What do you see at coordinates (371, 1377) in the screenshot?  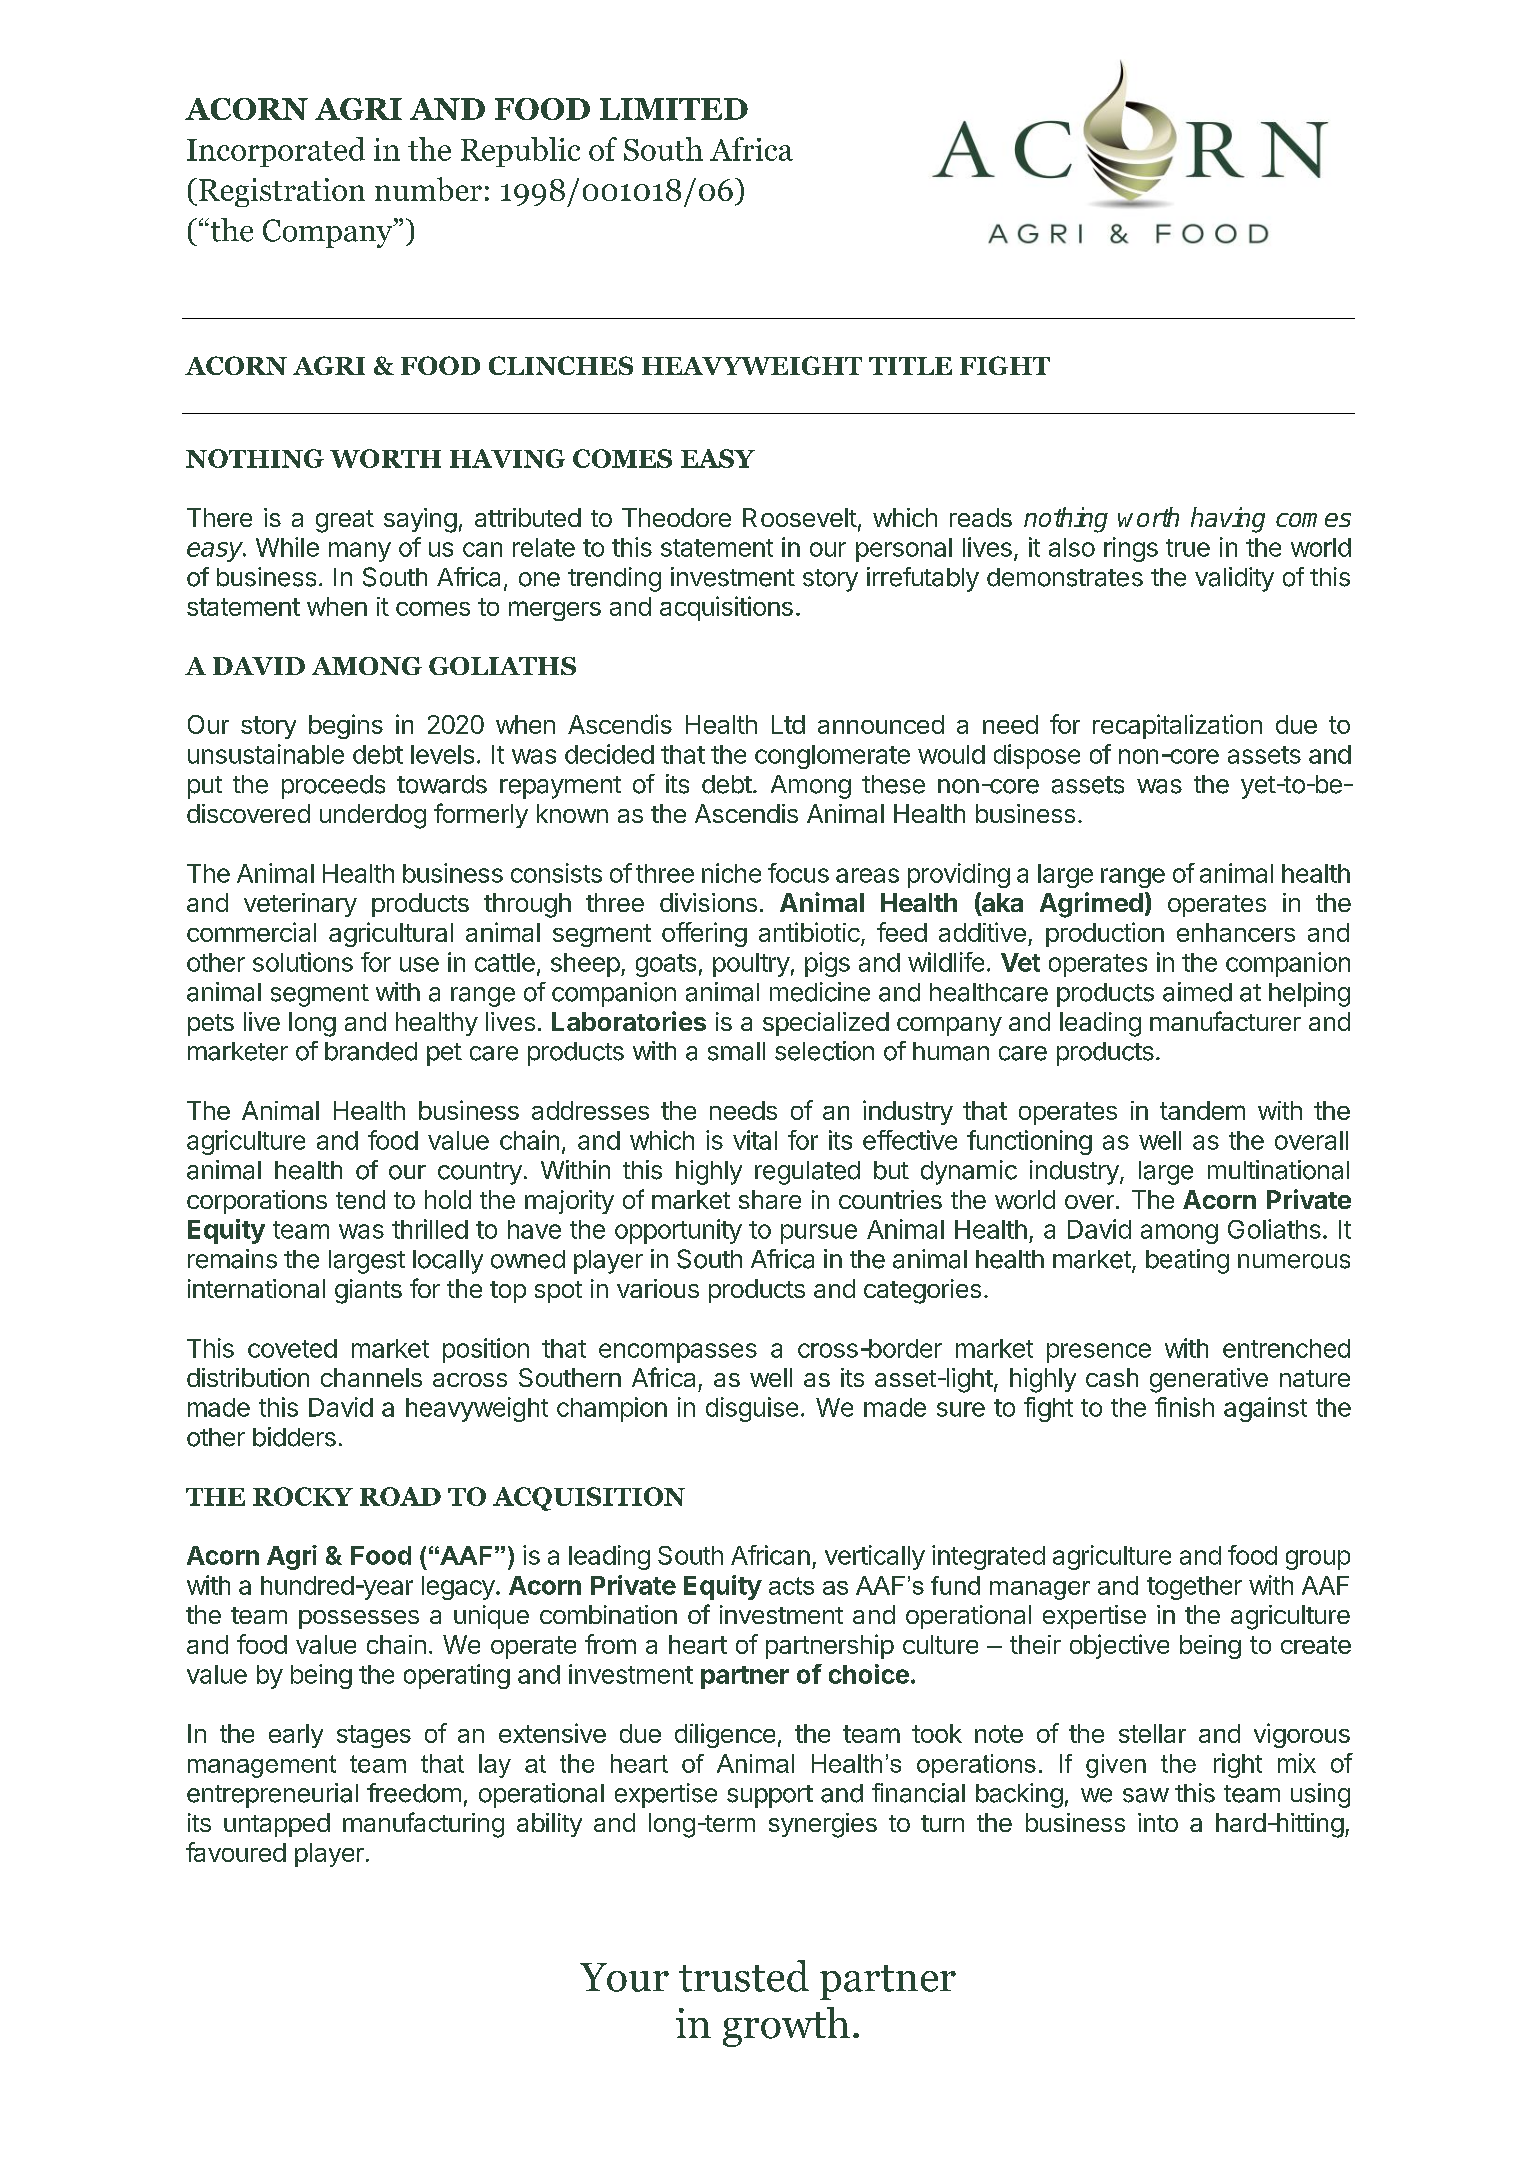 I see `channels` at bounding box center [371, 1377].
